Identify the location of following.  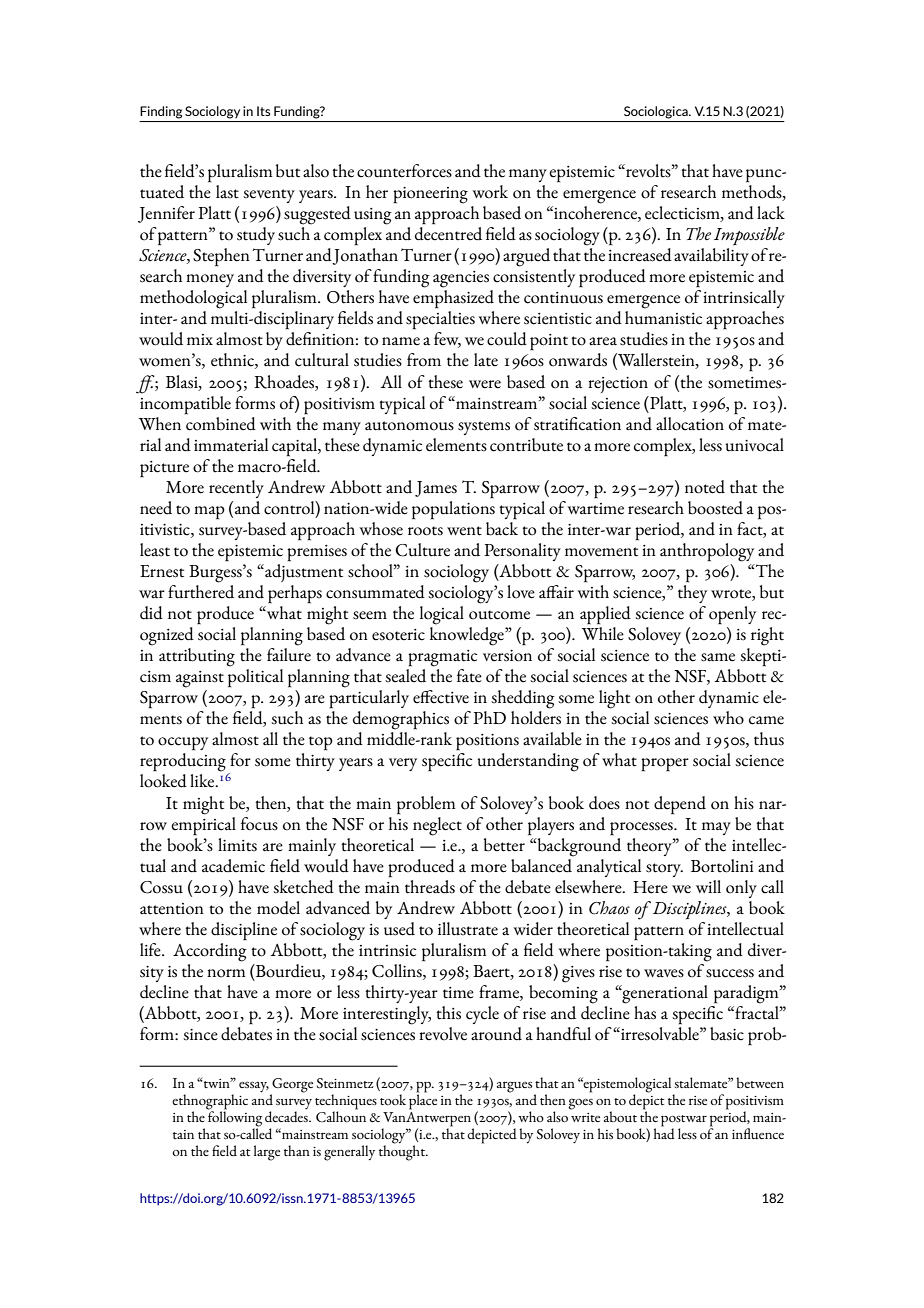
(235, 1119).
